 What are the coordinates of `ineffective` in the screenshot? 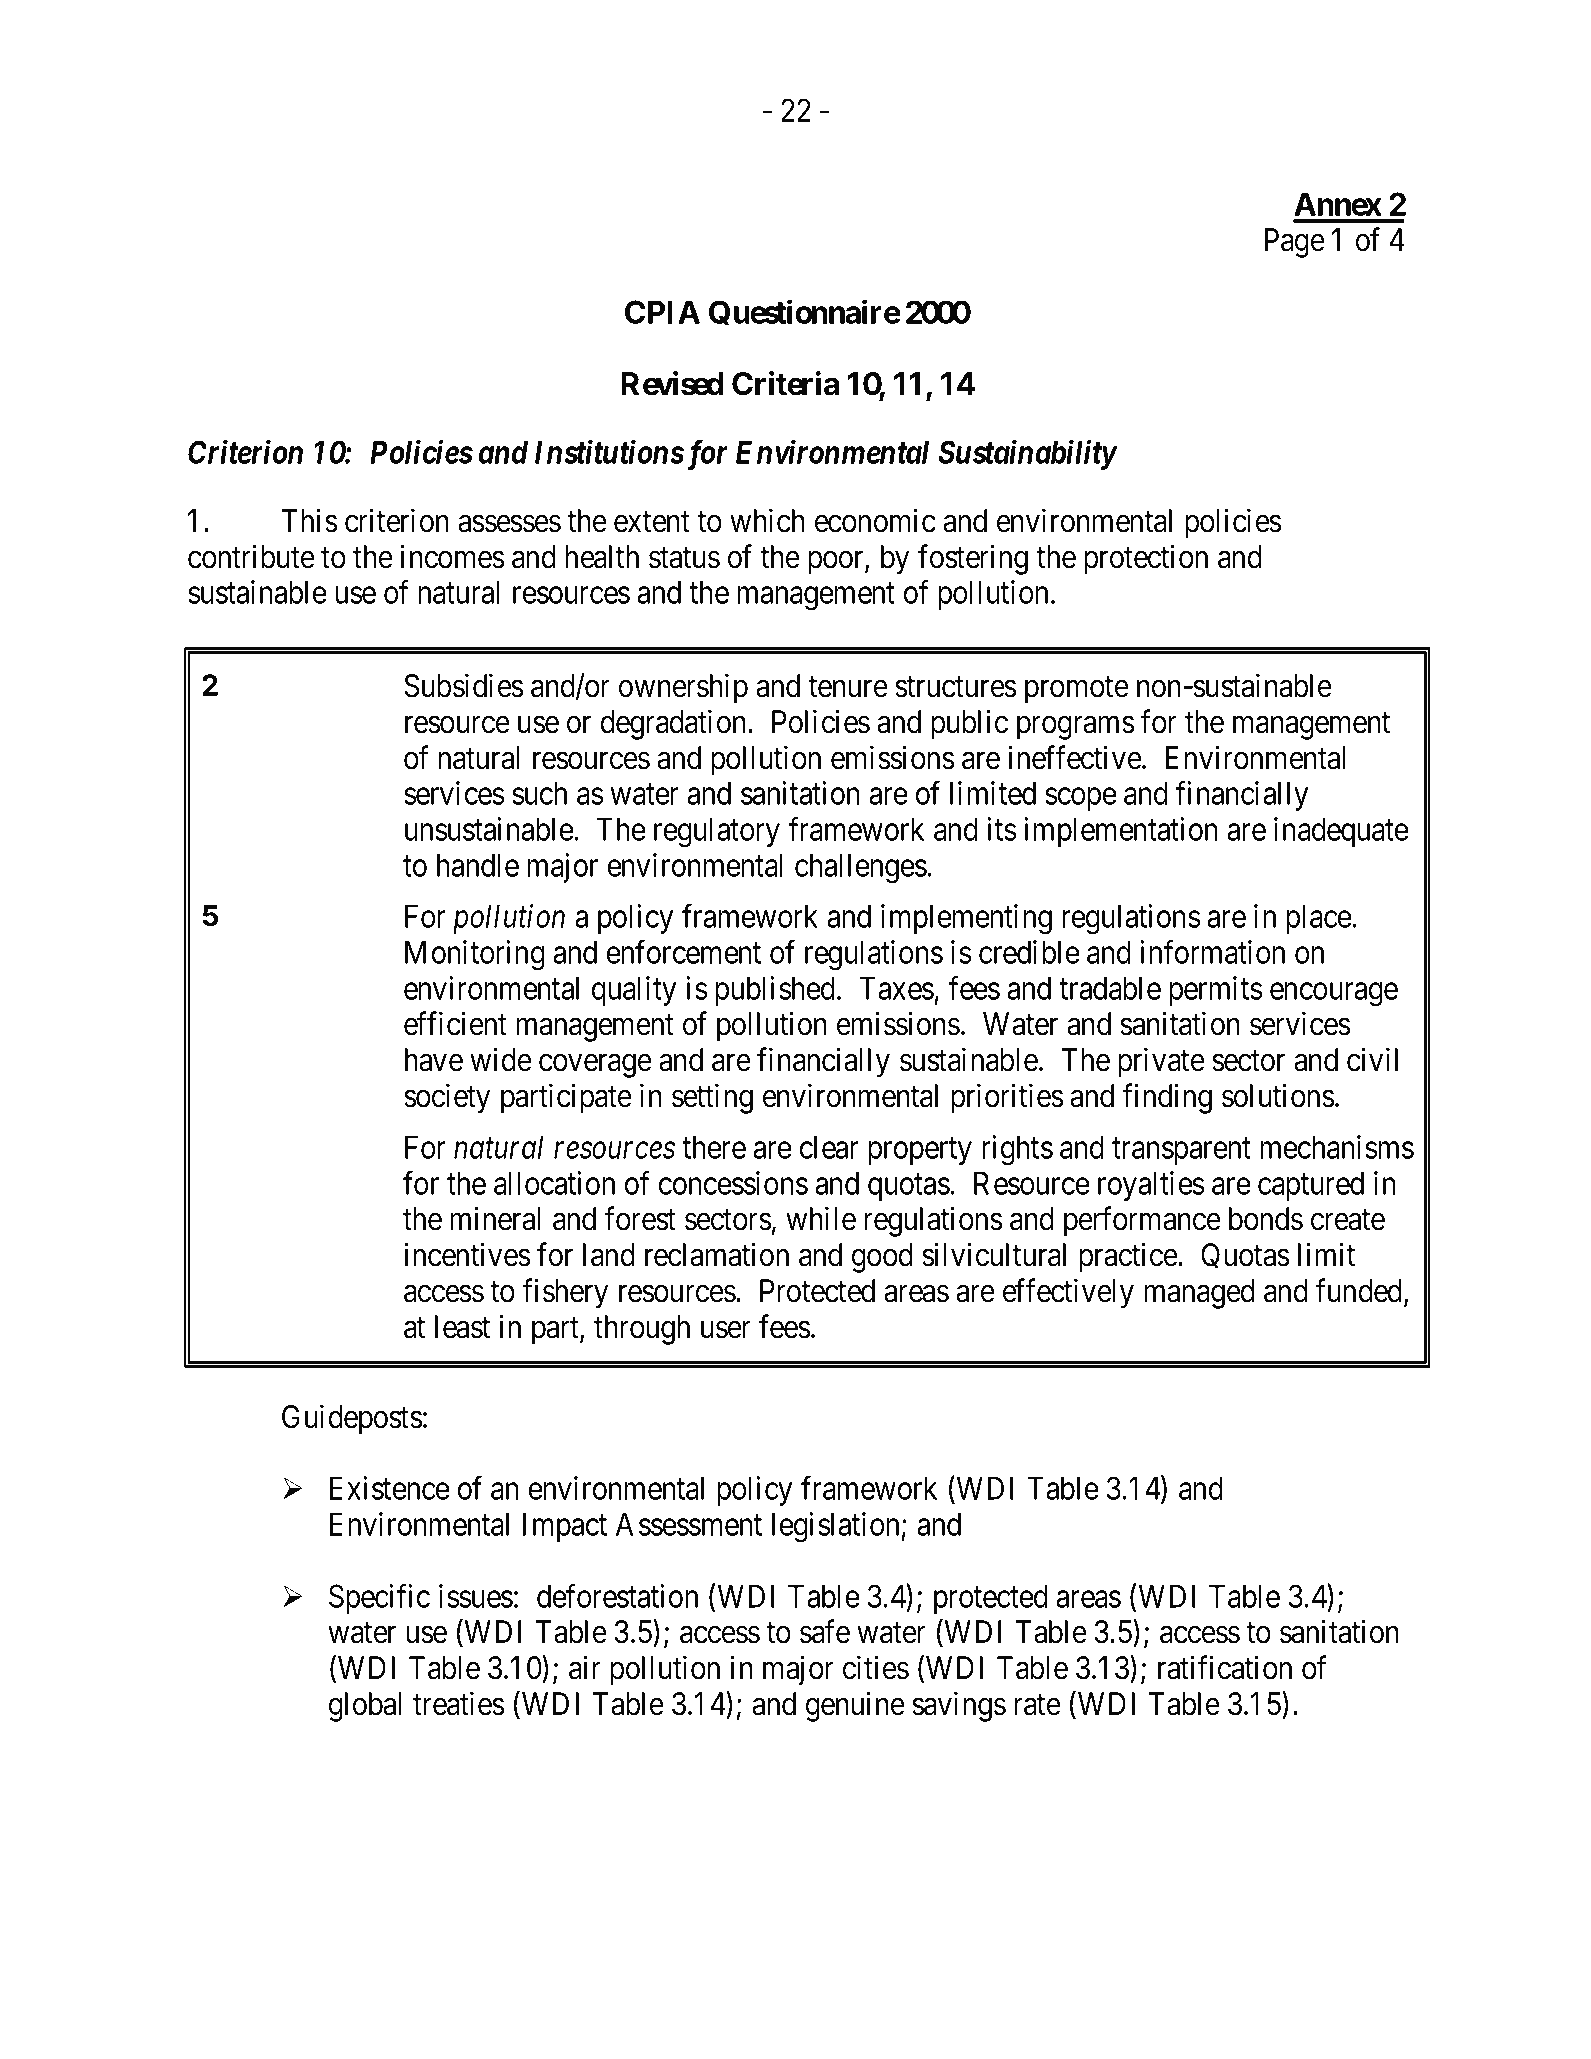 It's located at (1075, 757).
